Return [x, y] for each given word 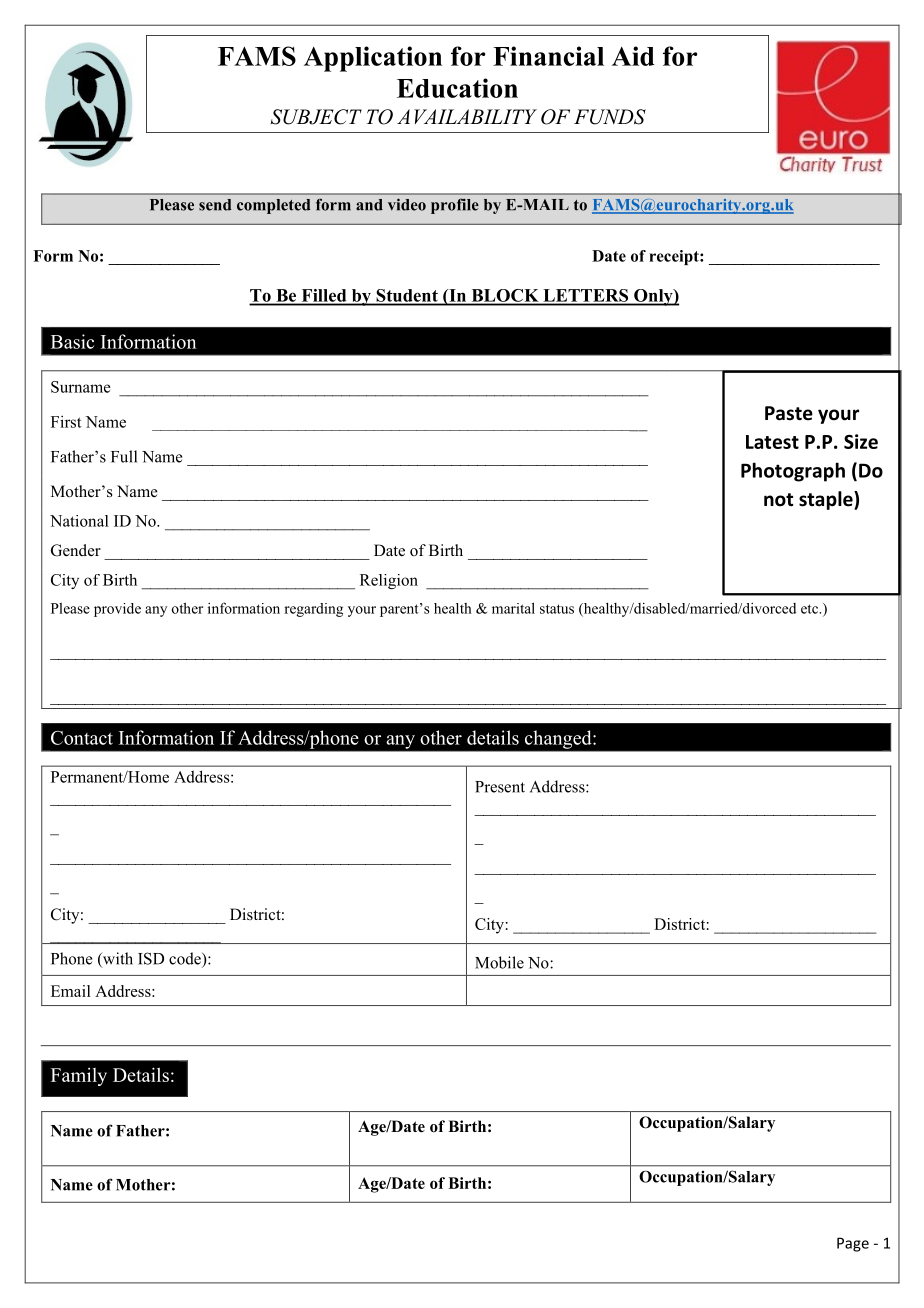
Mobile [499, 962]
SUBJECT [316, 117]
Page [853, 1244]
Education [457, 88]
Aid [633, 56]
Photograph [793, 472]
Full [124, 456]
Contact [82, 738]
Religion [389, 581]
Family [79, 1077]
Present [500, 787]
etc [810, 609]
